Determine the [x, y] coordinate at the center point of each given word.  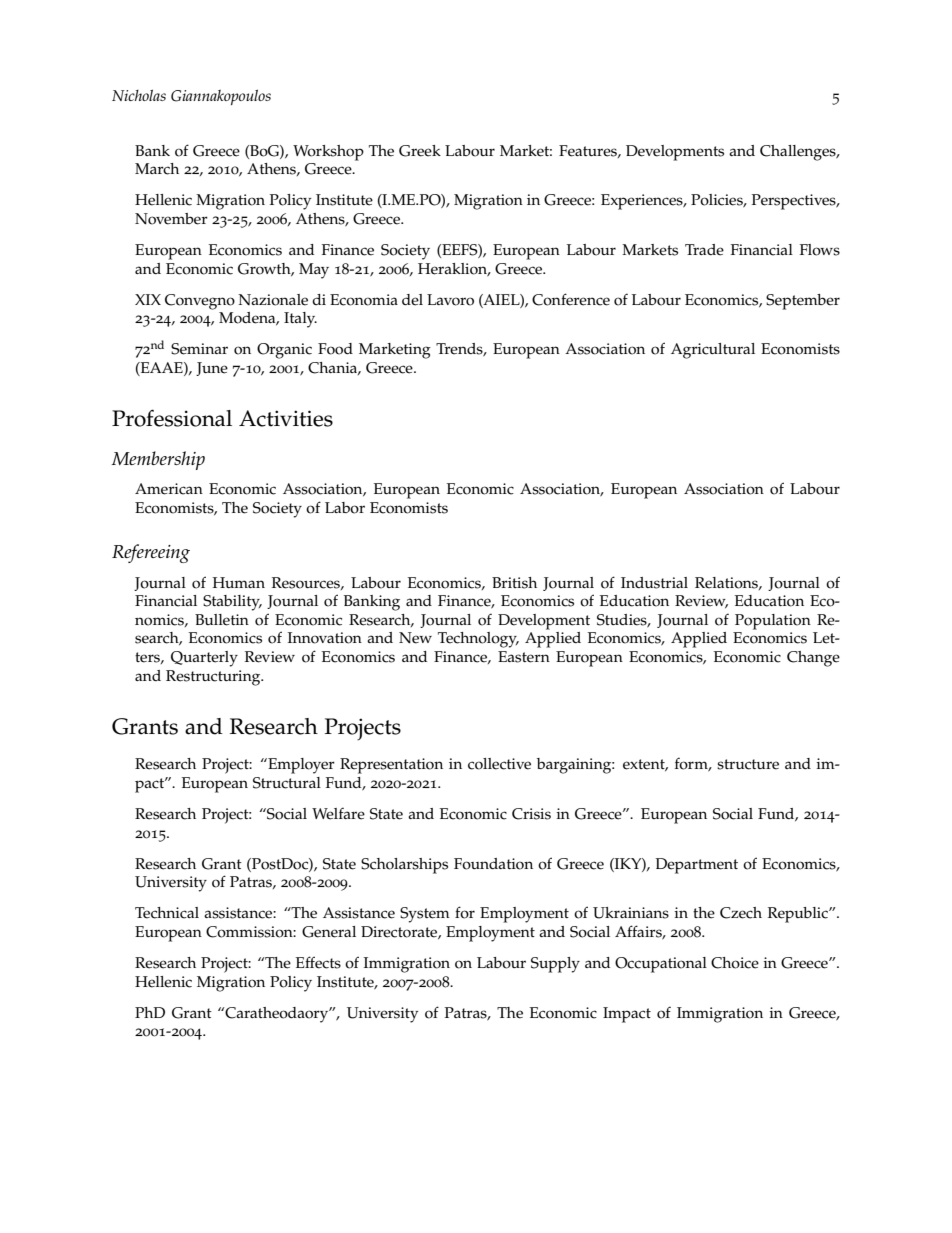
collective [499, 764]
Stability [232, 603]
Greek [420, 151]
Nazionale [273, 300]
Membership [158, 460]
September [803, 302]
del [412, 300]
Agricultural [713, 351]
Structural [287, 783]
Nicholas [139, 95]
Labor [345, 508]
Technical [167, 913]
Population [773, 622]
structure [748, 764]
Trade [704, 250]
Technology [478, 640]
